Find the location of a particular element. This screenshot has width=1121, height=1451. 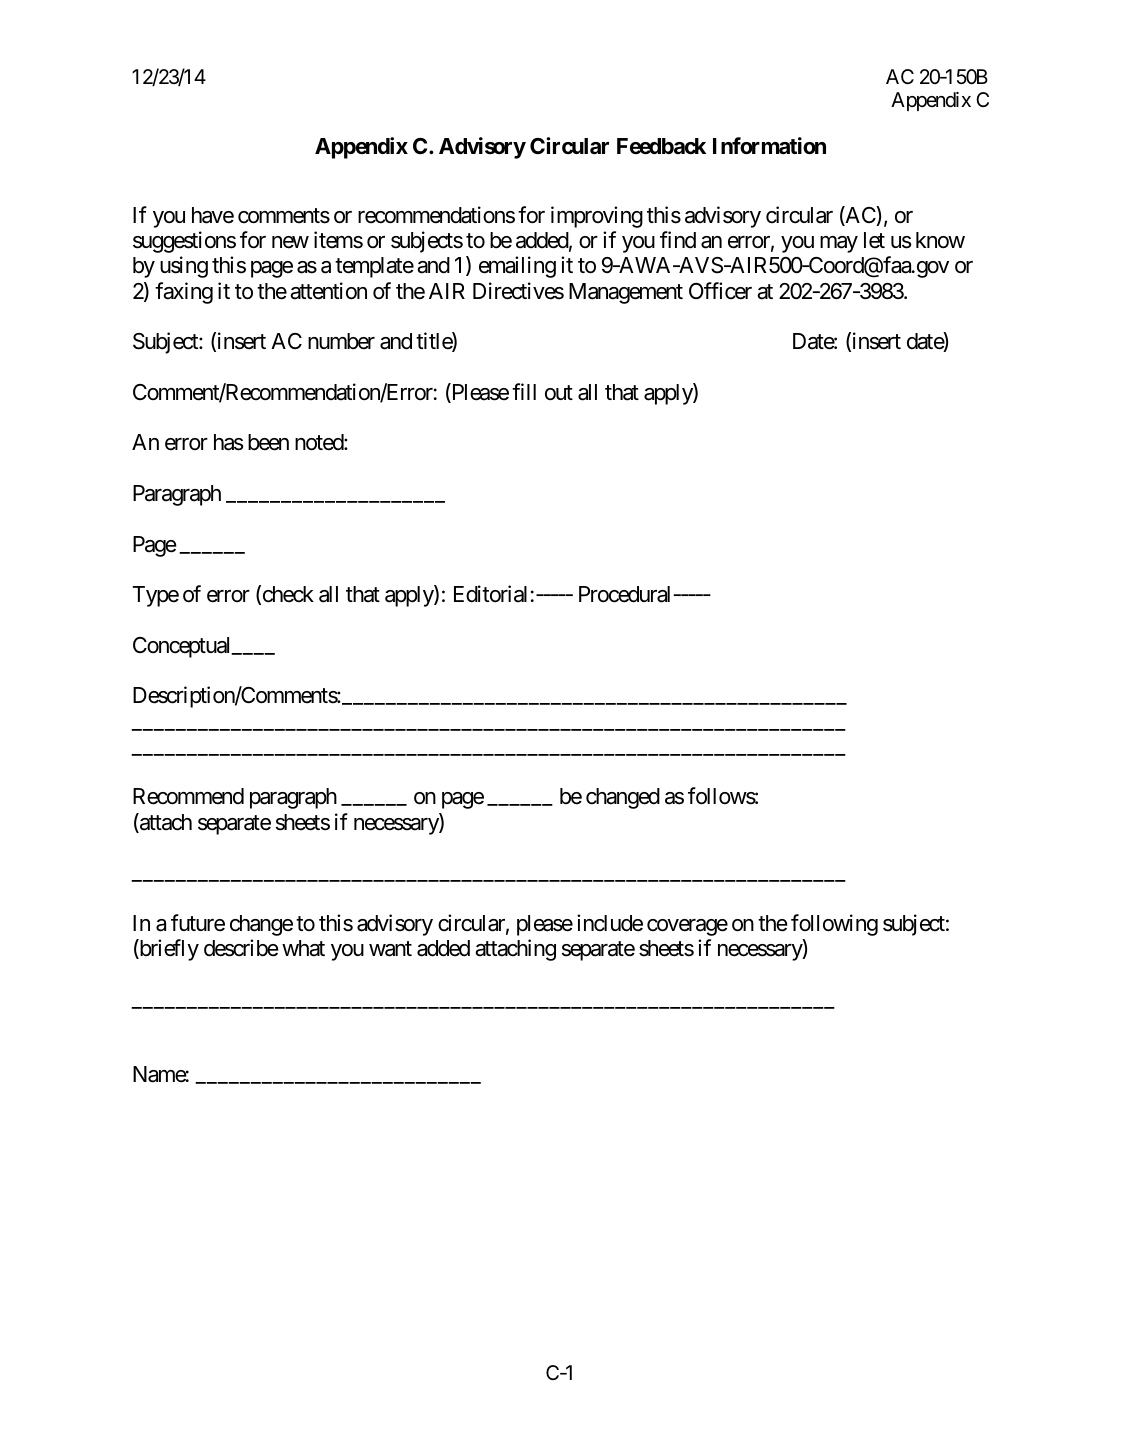

out is located at coordinates (559, 393).
